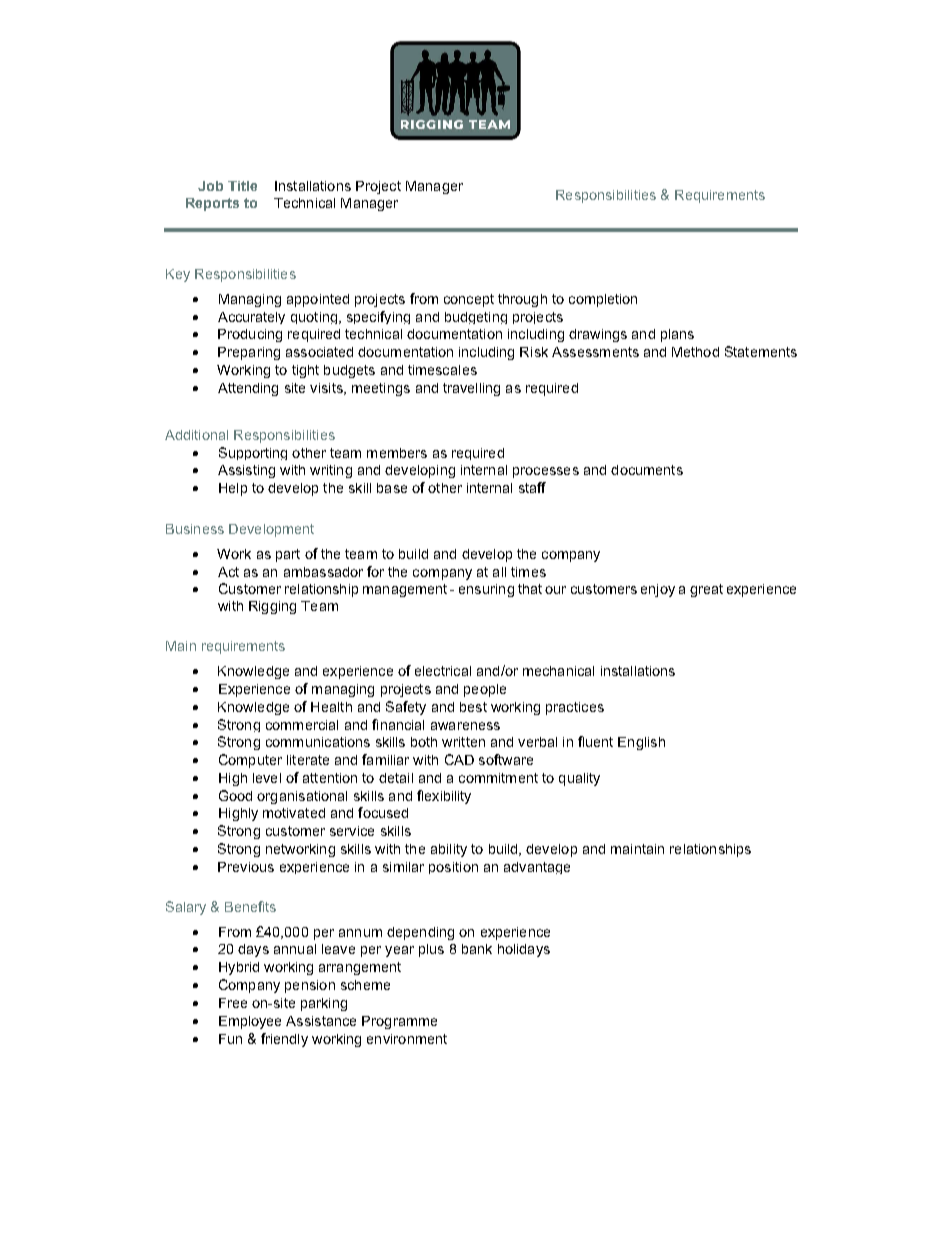 This screenshot has height=1233, width=952. What do you see at coordinates (272, 607) in the screenshot?
I see `Rigging` at bounding box center [272, 607].
